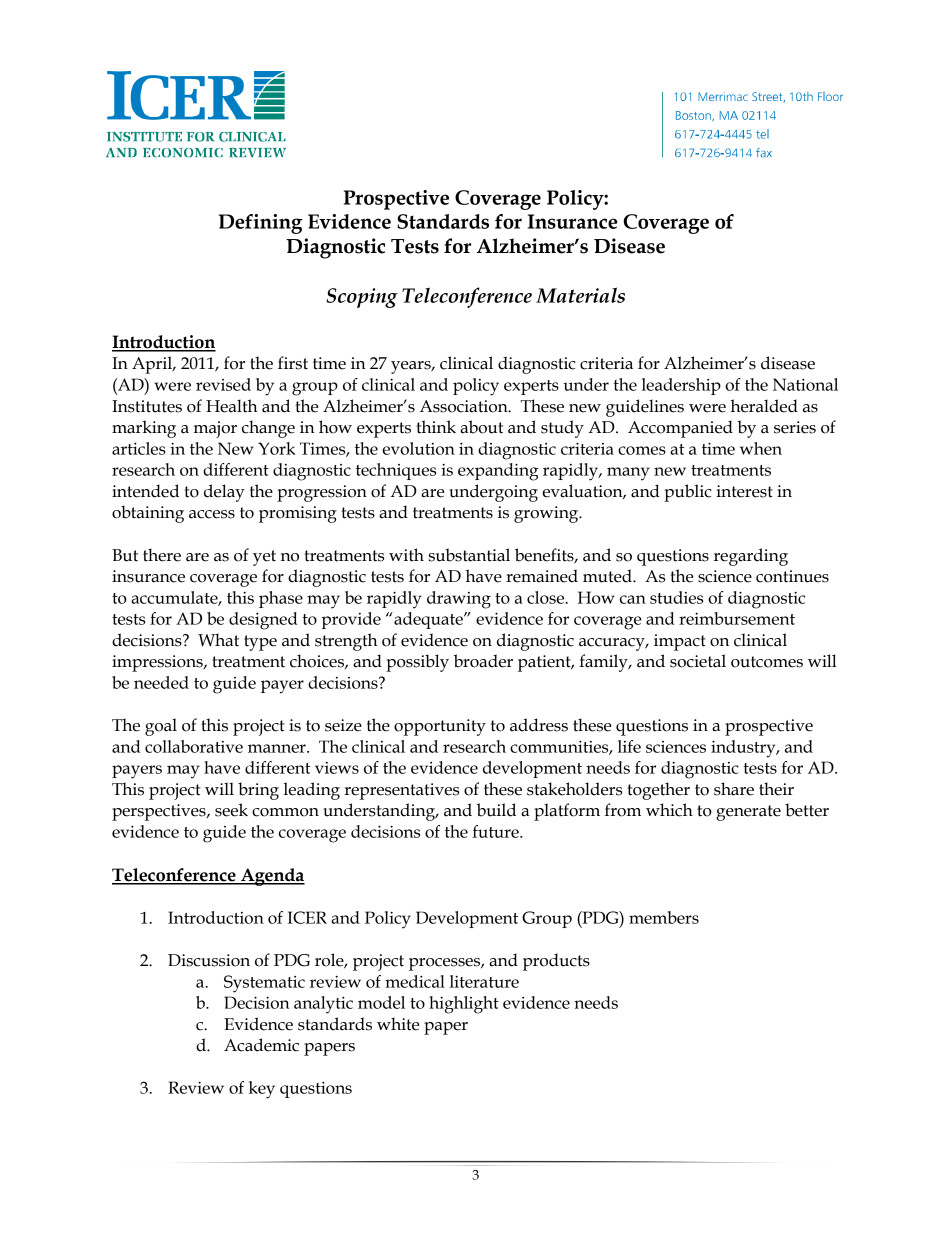  Describe the element at coordinates (218, 640) in the document. I see `What` at that location.
